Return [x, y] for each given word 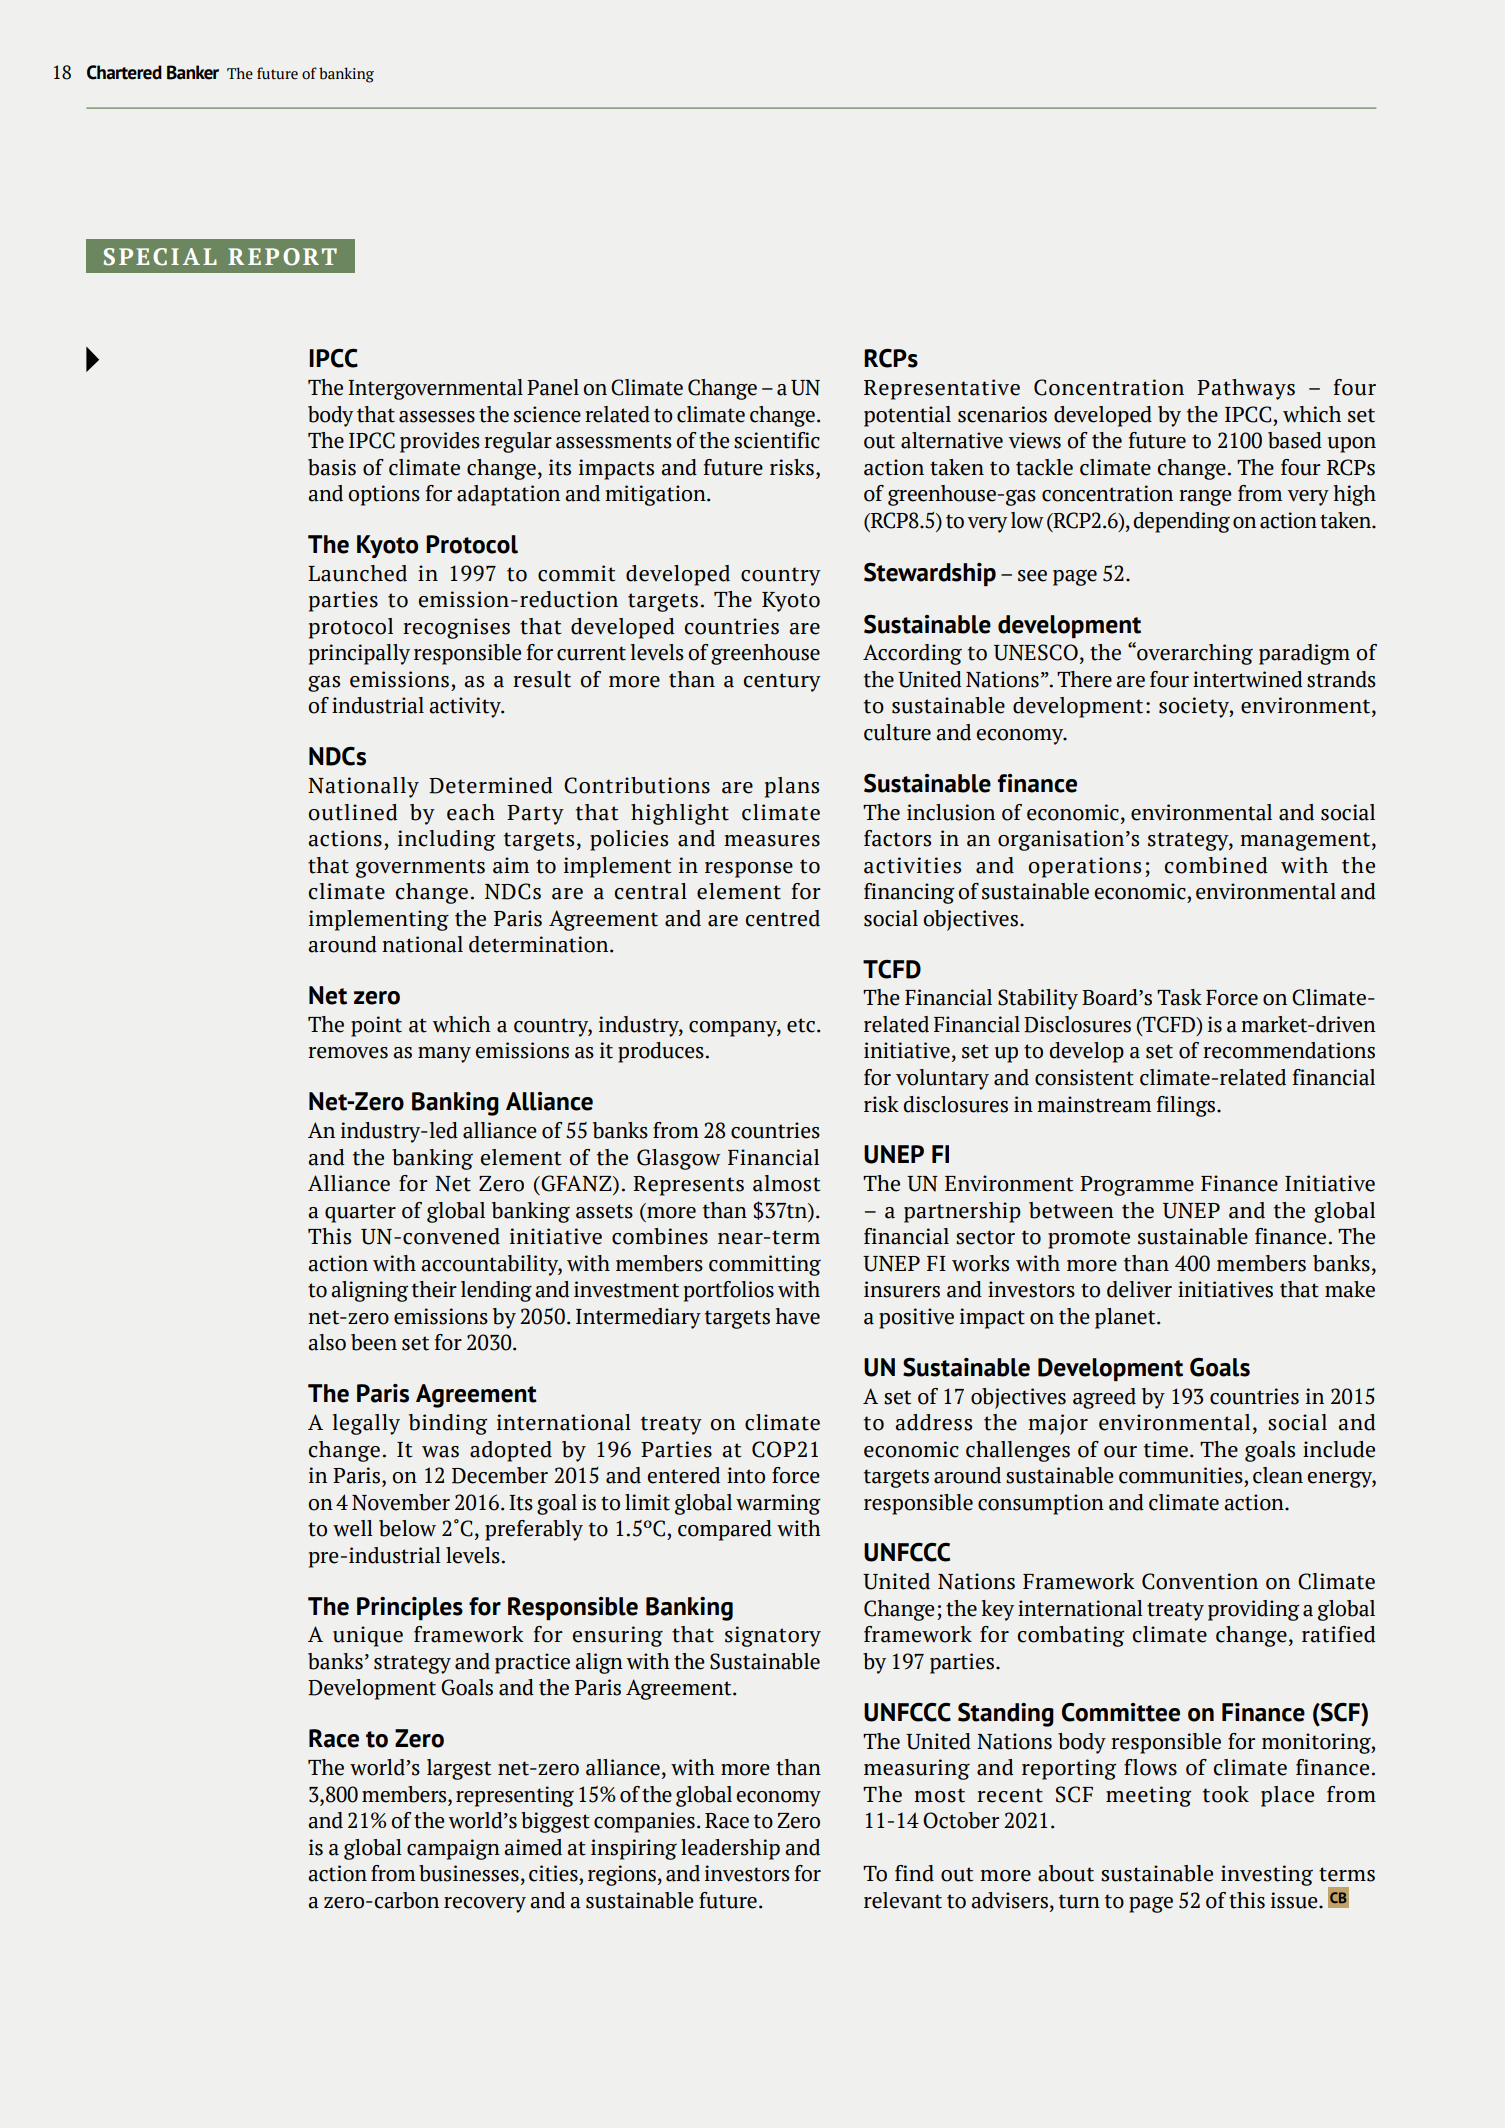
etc [801, 1025]
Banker [193, 72]
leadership [730, 1849]
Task [1179, 997]
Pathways [1246, 389]
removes [348, 1053]
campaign [453, 1849]
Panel [553, 387]
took [1226, 1794]
